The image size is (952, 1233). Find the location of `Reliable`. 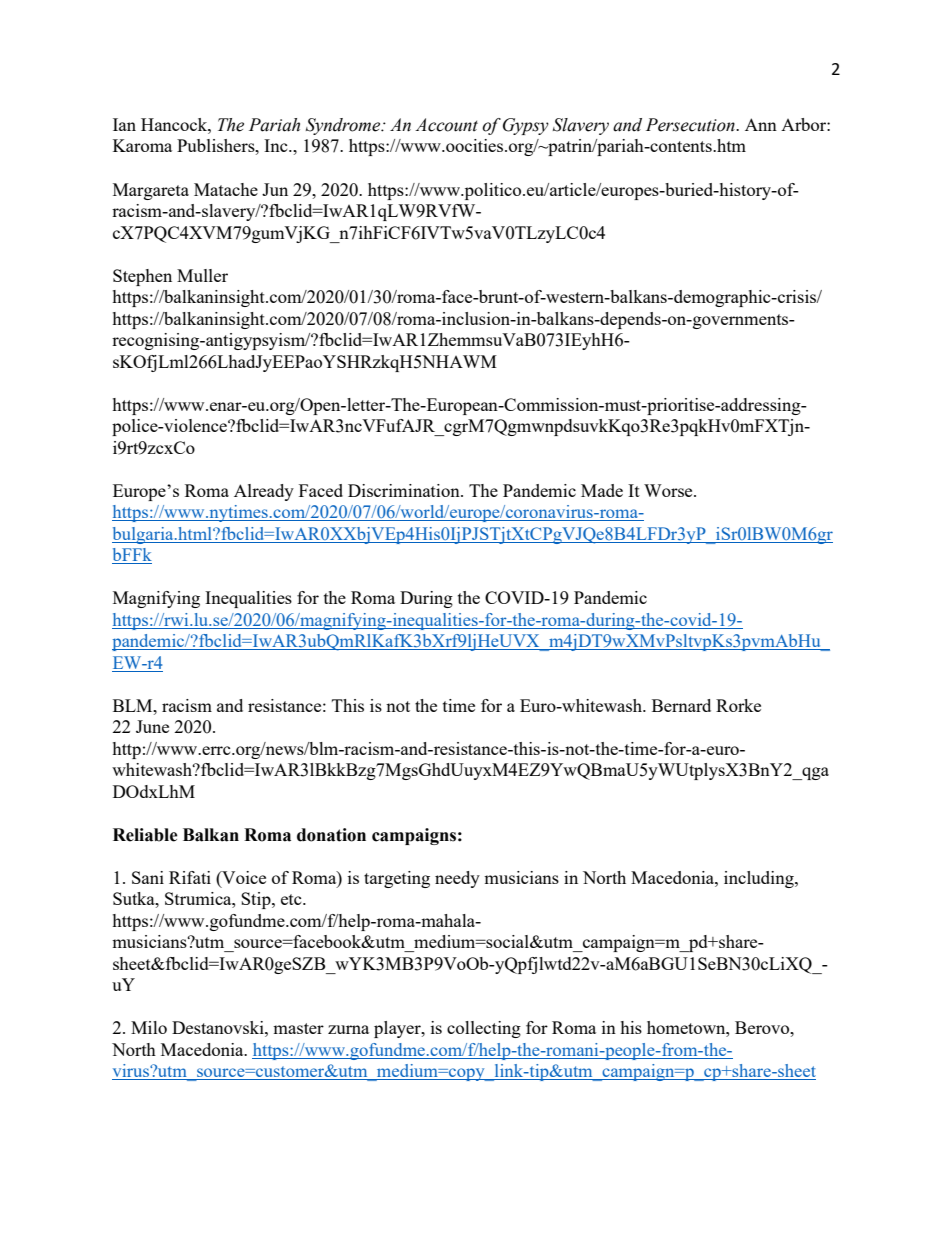

Reliable is located at coordinates (145, 835).
